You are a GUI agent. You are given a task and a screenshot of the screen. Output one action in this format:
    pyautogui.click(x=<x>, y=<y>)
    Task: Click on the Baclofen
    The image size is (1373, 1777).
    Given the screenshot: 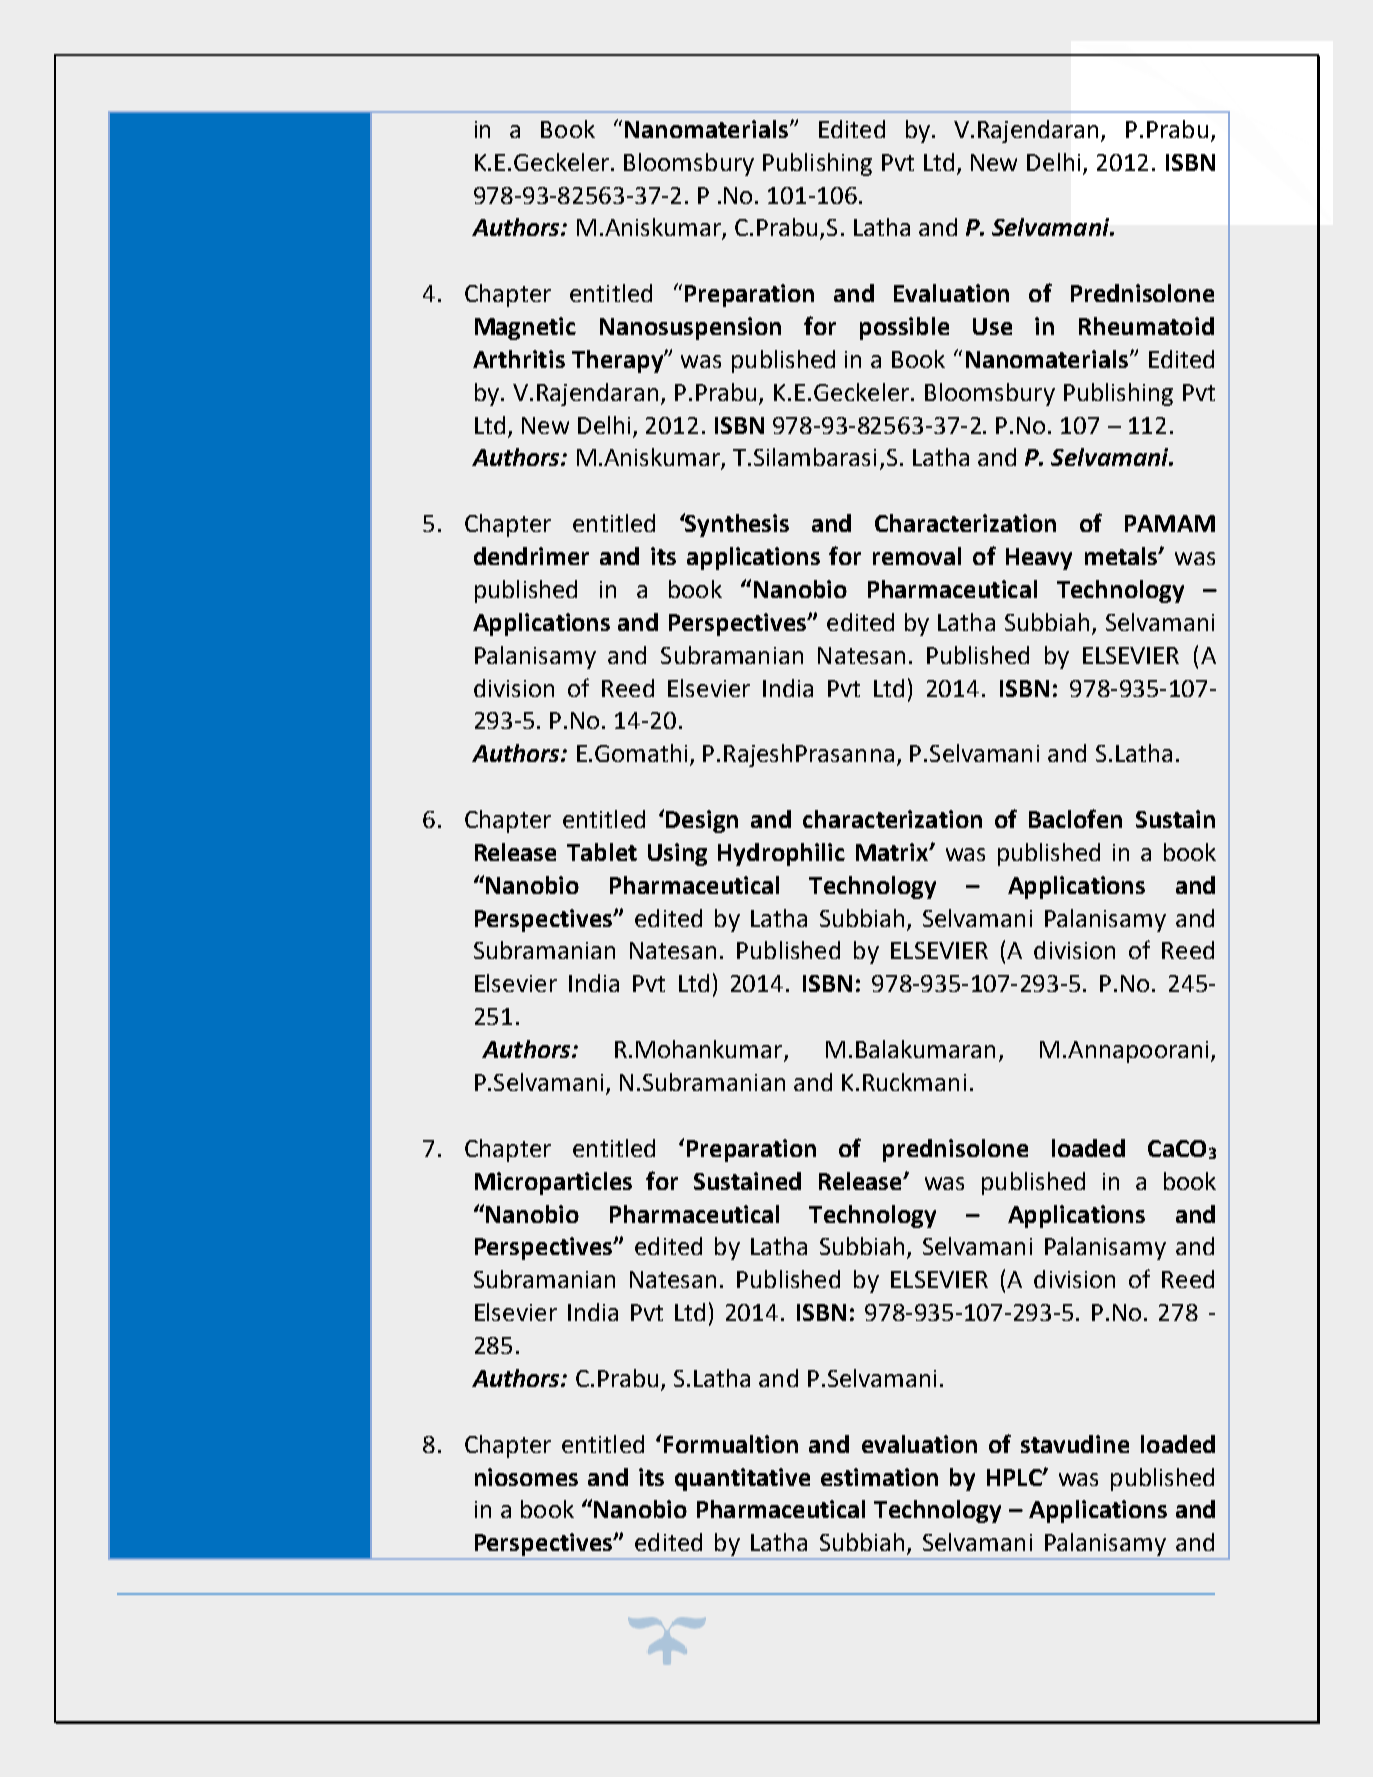 What is the action you would take?
    pyautogui.click(x=1075, y=818)
